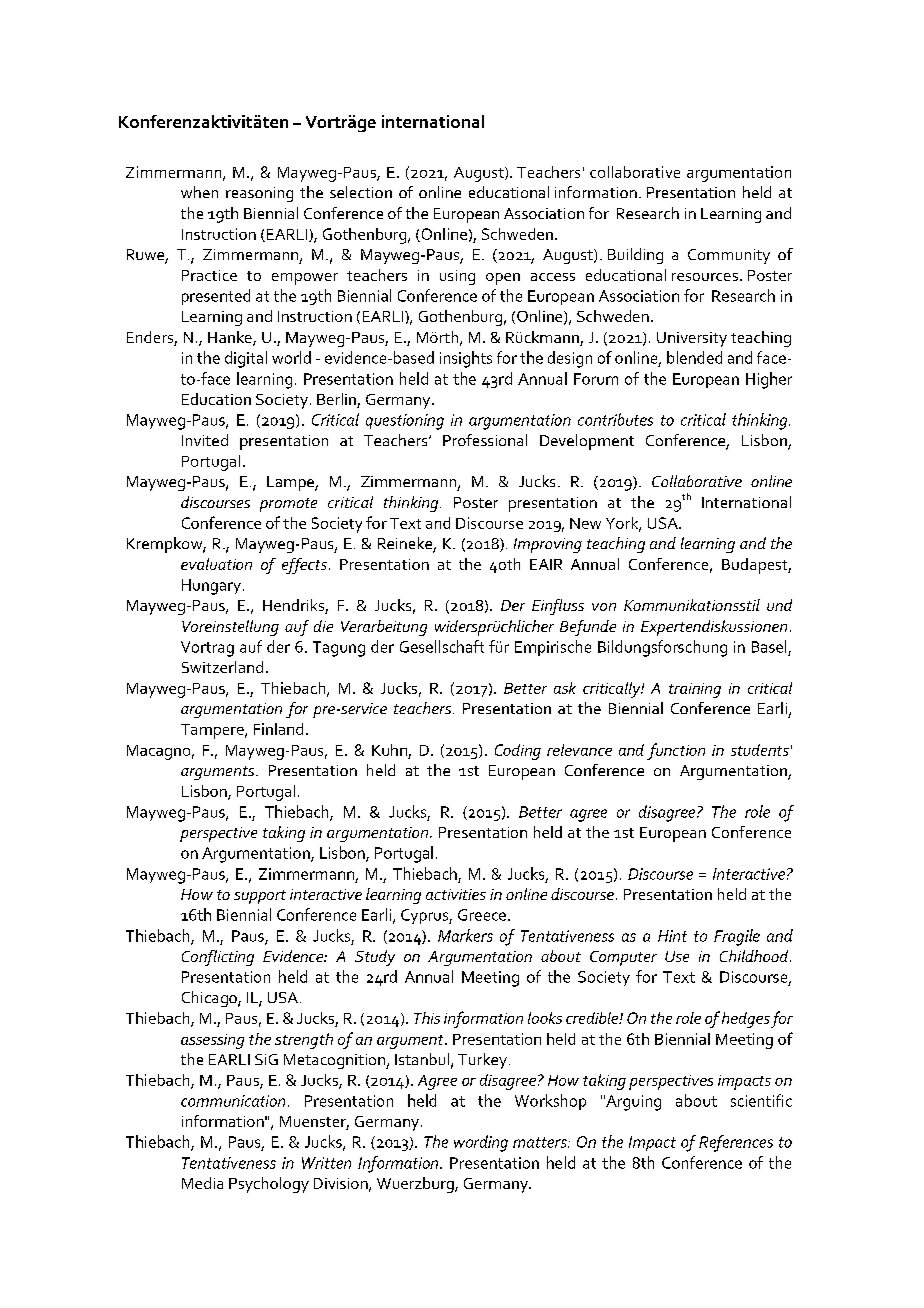 This screenshot has height=1308, width=924. I want to click on Community, so click(729, 256).
